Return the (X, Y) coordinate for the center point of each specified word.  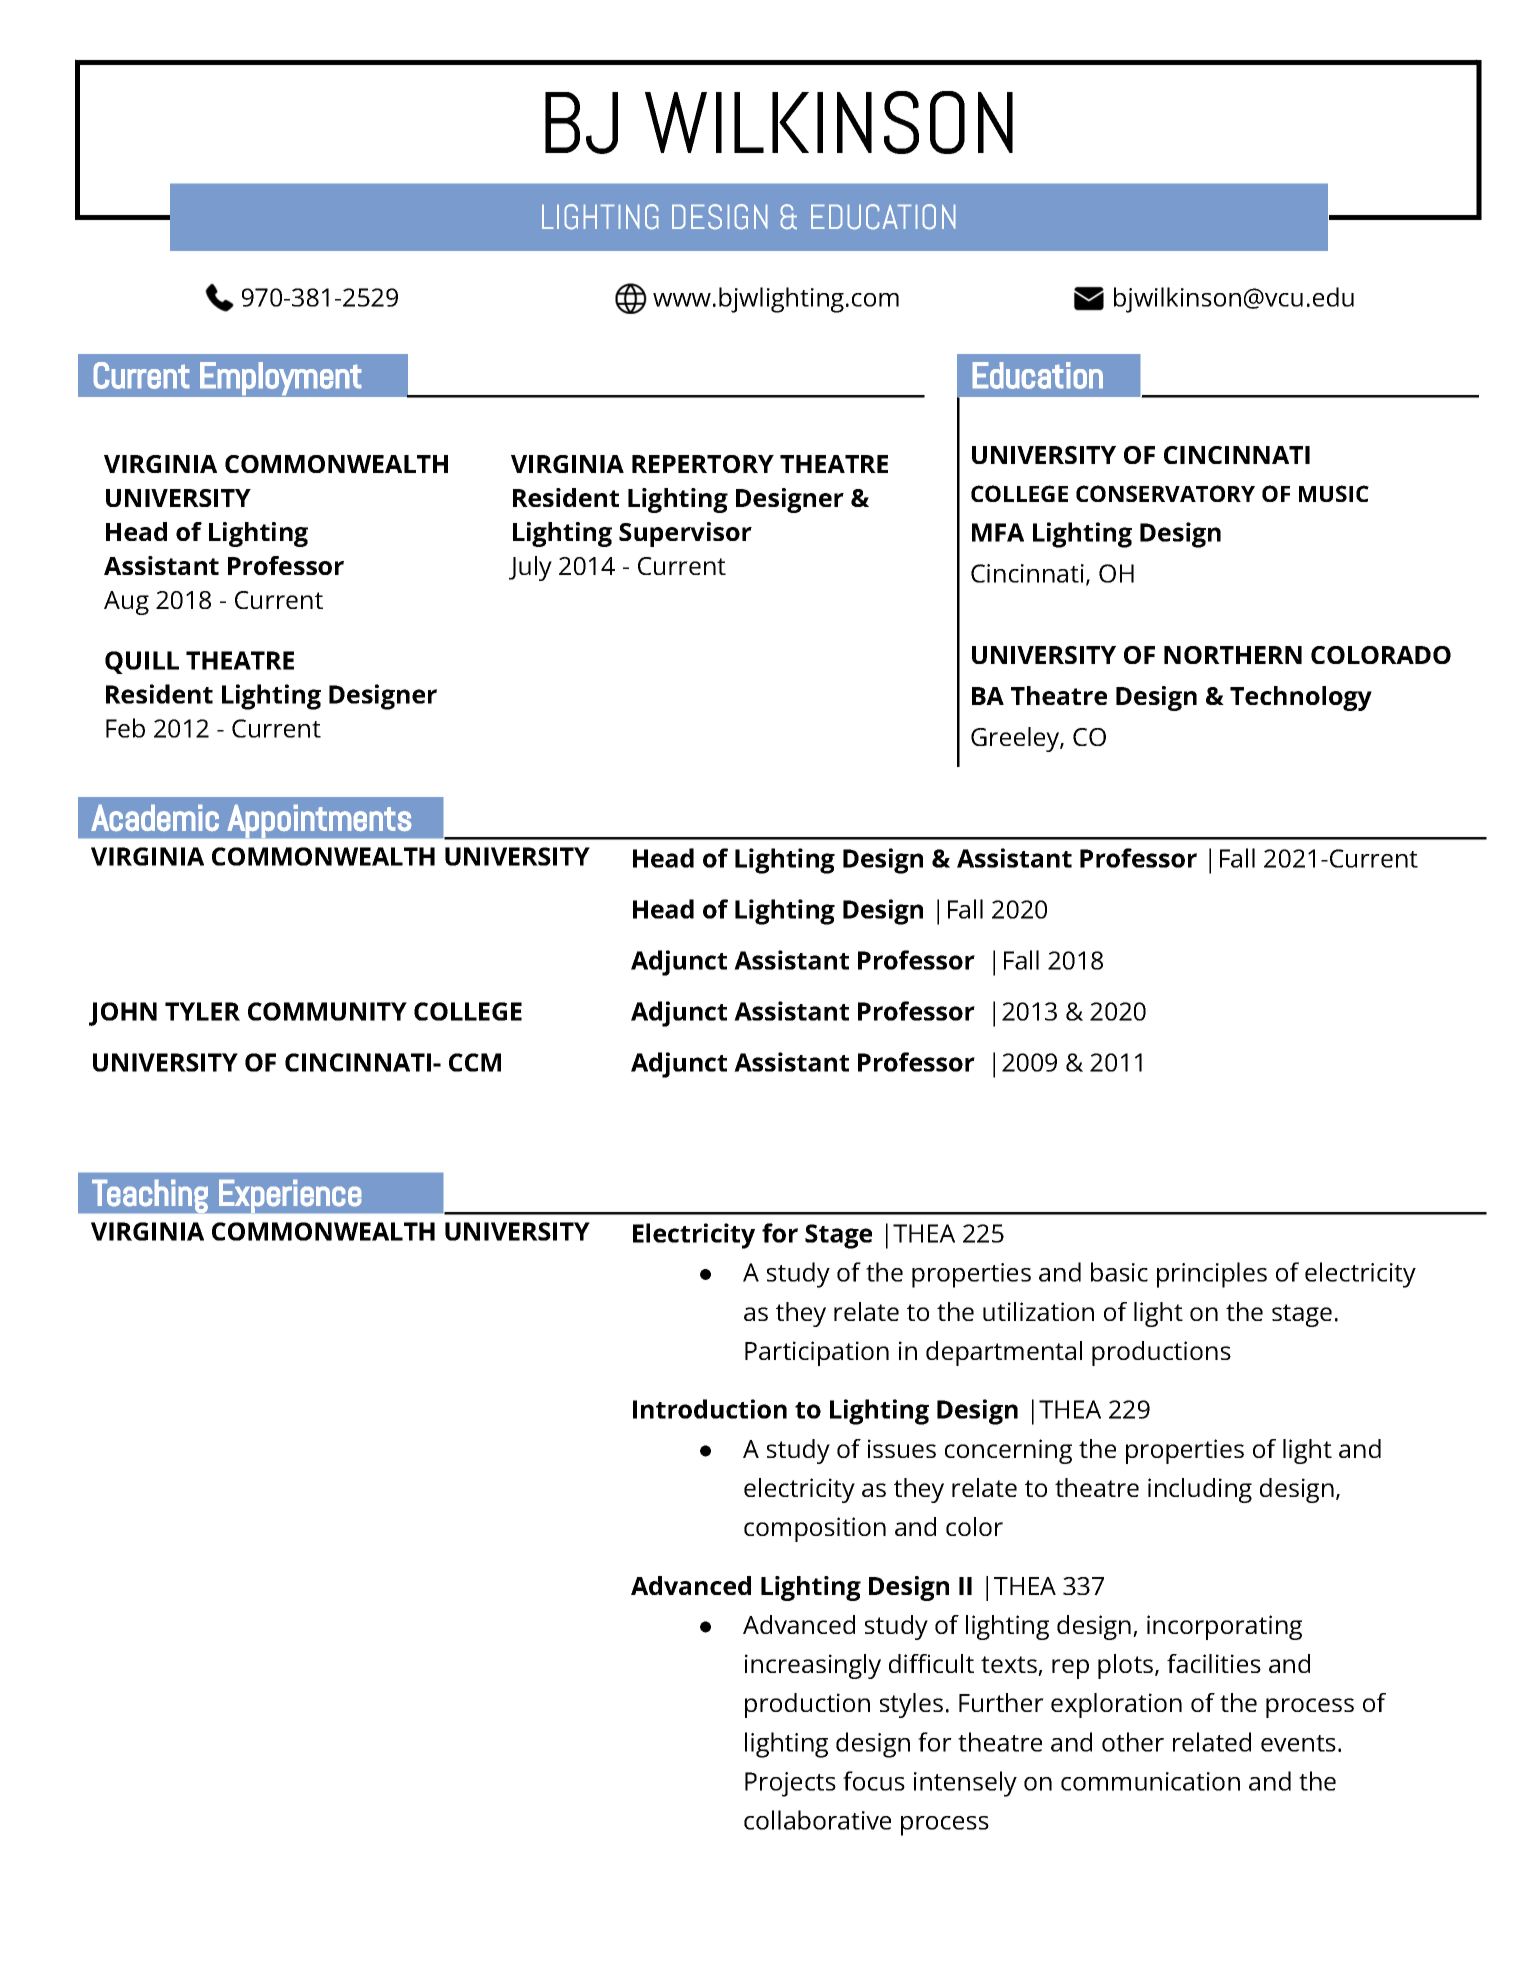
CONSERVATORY (1165, 493)
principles (1212, 1275)
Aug (126, 603)
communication (1150, 1781)
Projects (790, 1784)
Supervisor (685, 534)
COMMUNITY (327, 1011)
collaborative (817, 1820)
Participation (817, 1353)
